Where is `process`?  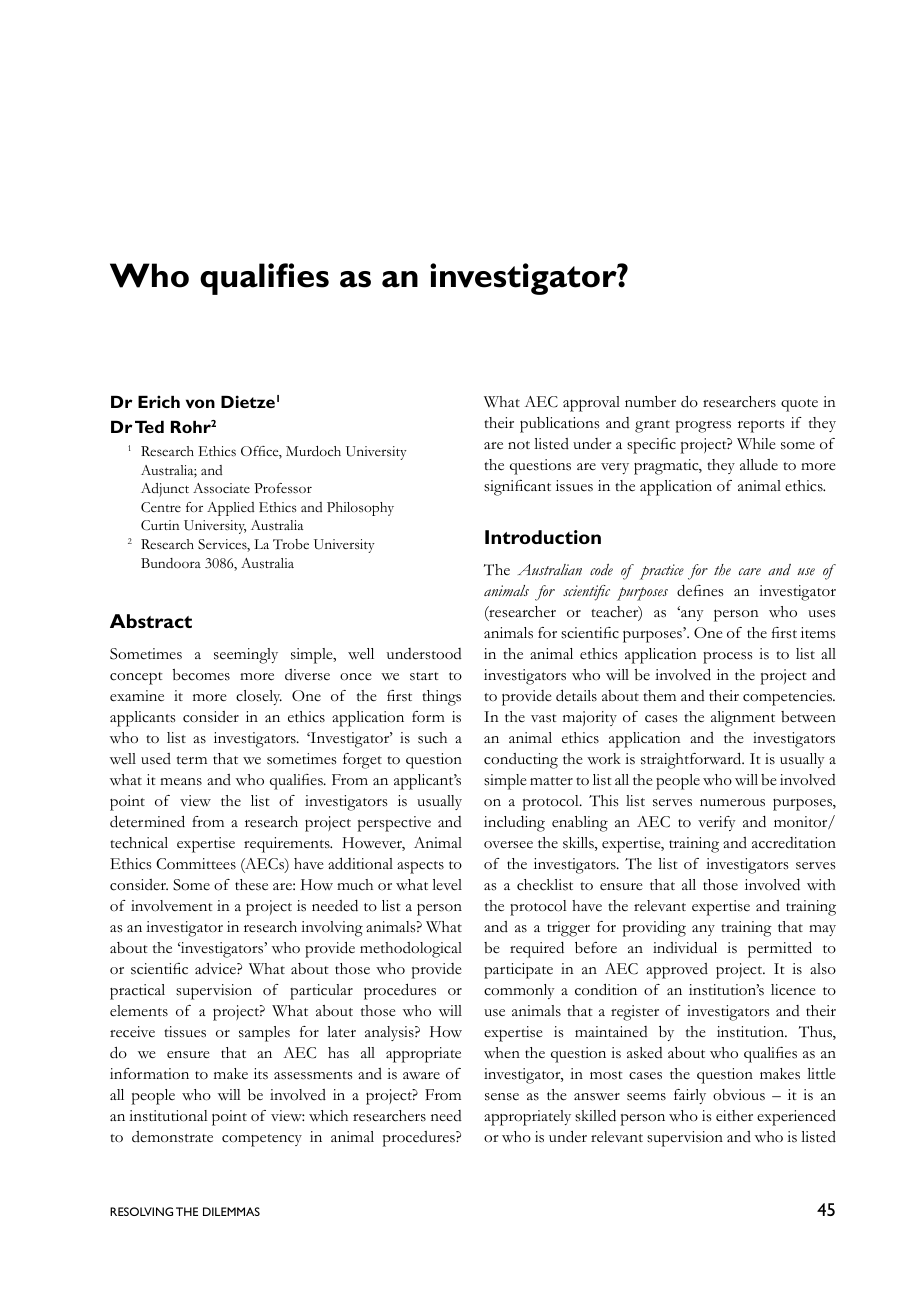 process is located at coordinates (727, 658).
